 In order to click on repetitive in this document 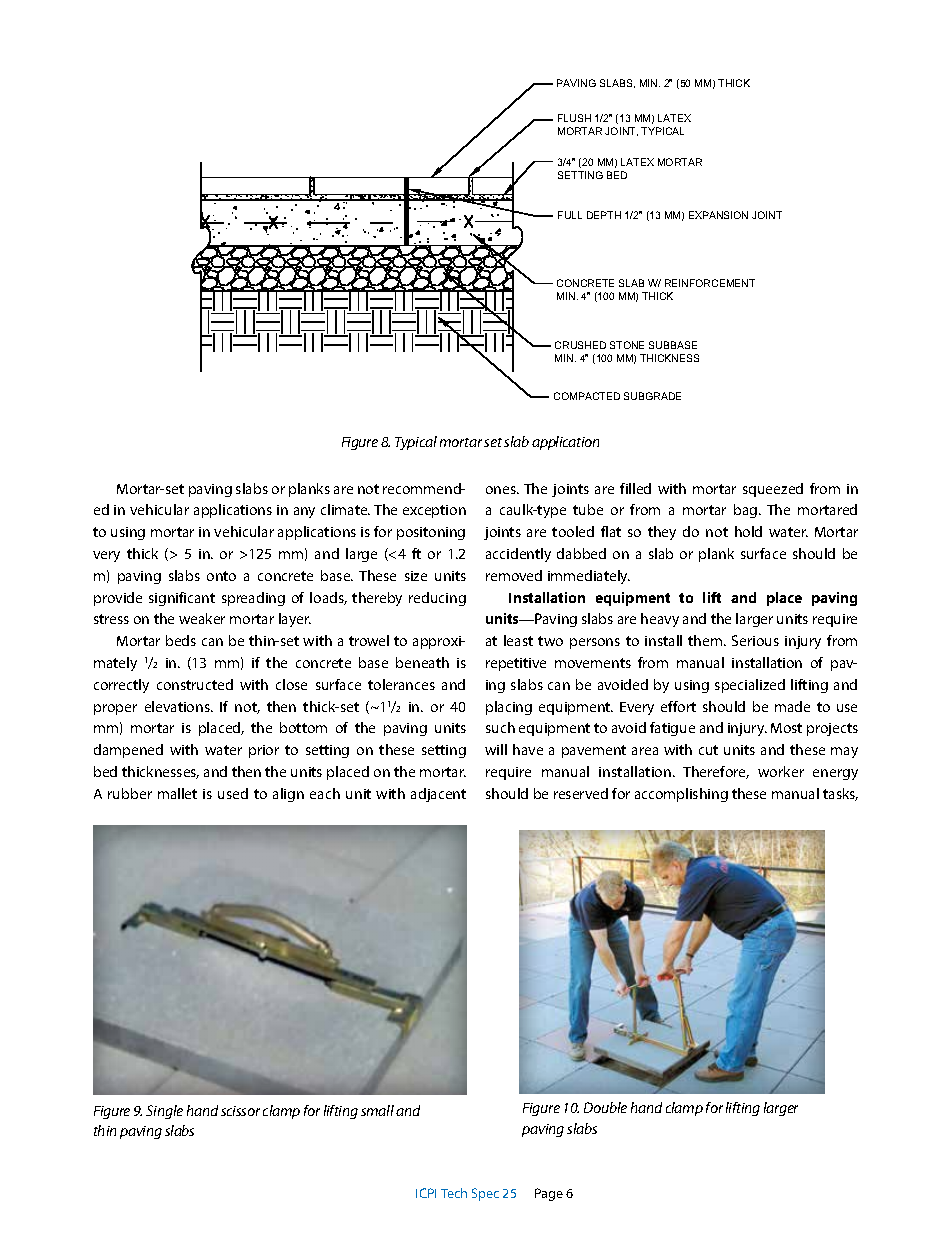, I will do `click(516, 664)`.
